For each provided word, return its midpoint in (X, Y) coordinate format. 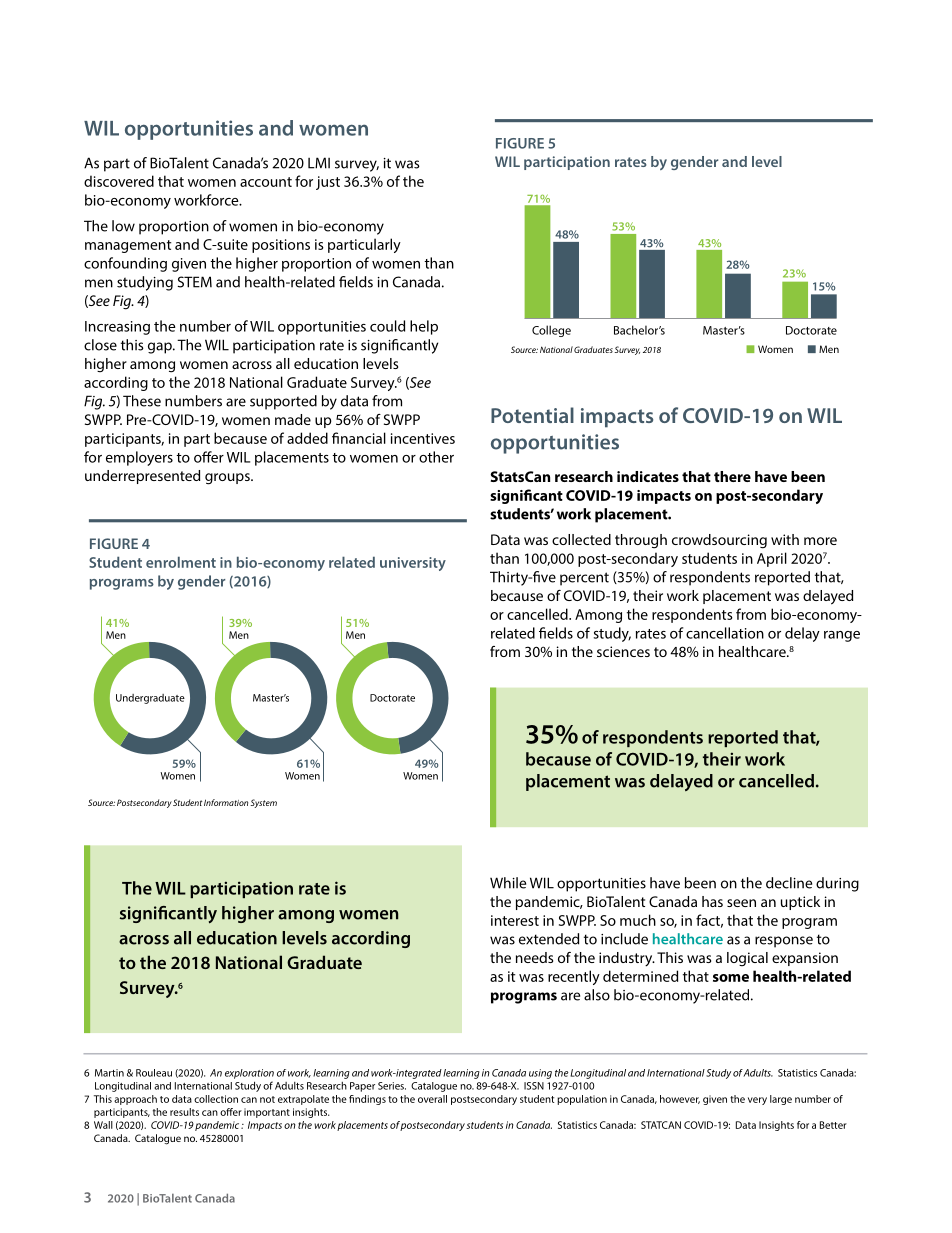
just (328, 183)
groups (228, 479)
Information (226, 802)
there (732, 476)
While (508, 883)
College (551, 331)
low (123, 226)
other (436, 457)
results (184, 1112)
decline (789, 883)
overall (432, 1099)
